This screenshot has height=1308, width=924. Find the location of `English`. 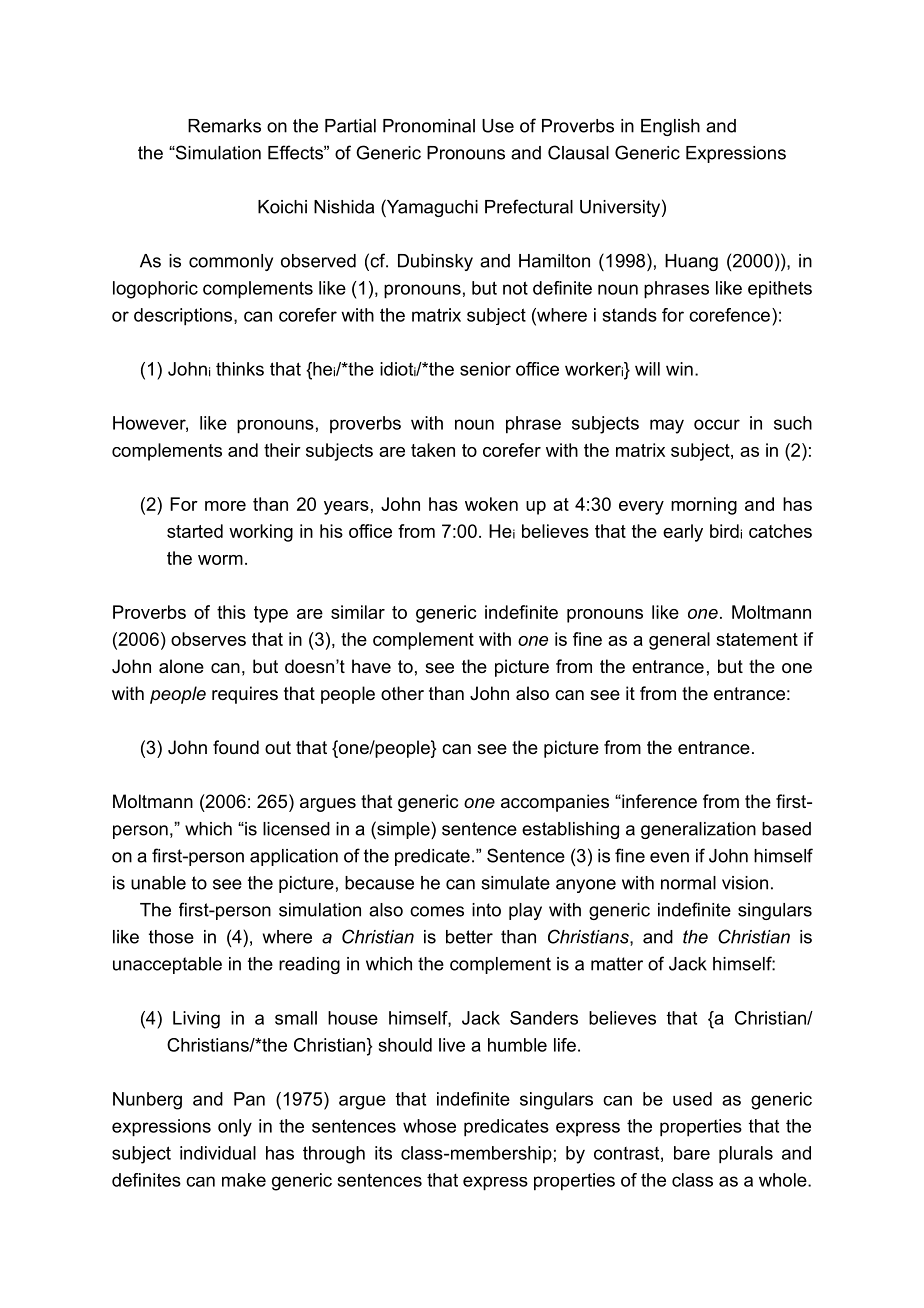

English is located at coordinates (670, 127).
